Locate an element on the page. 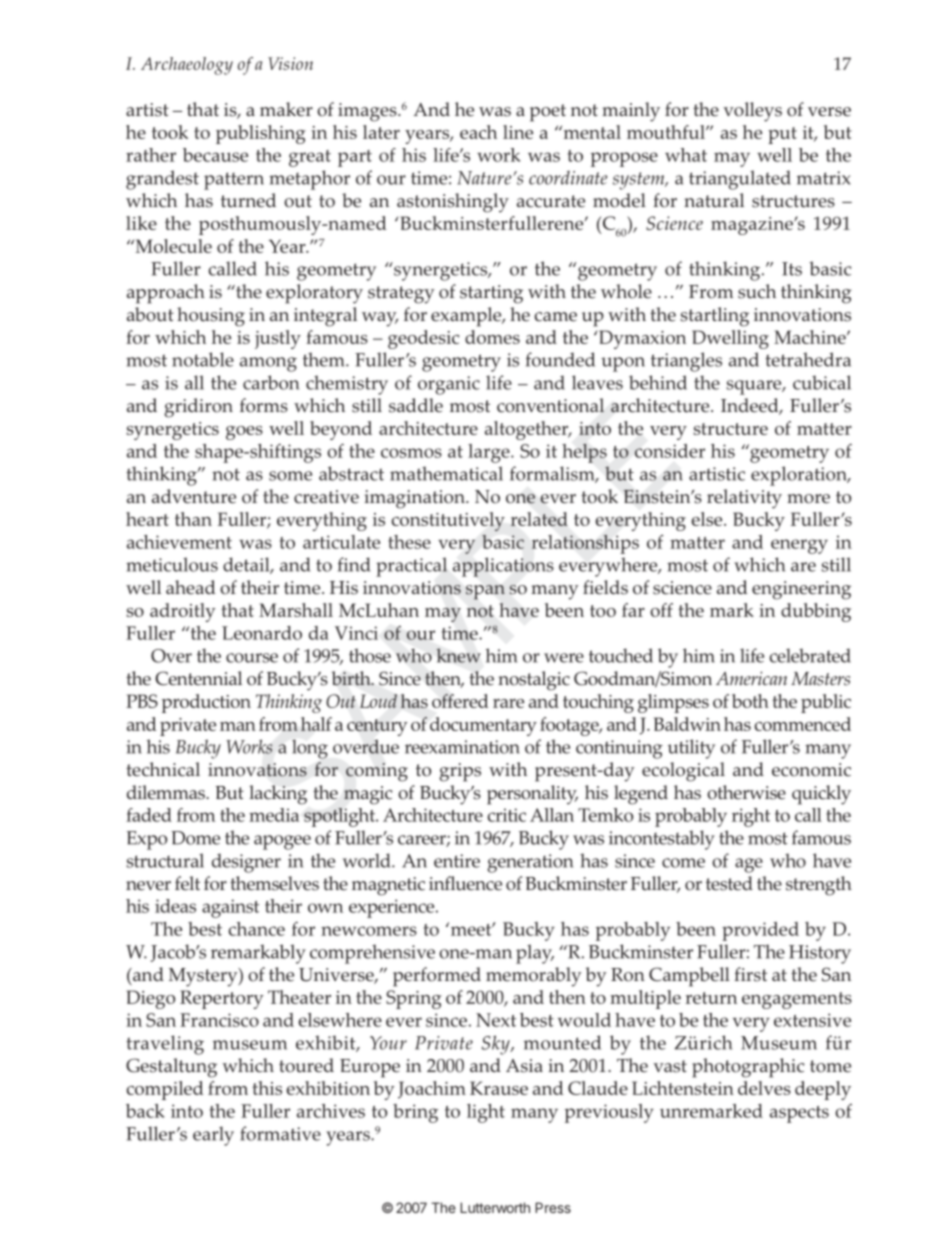 The image size is (952, 1240). American is located at coordinates (751, 678).
